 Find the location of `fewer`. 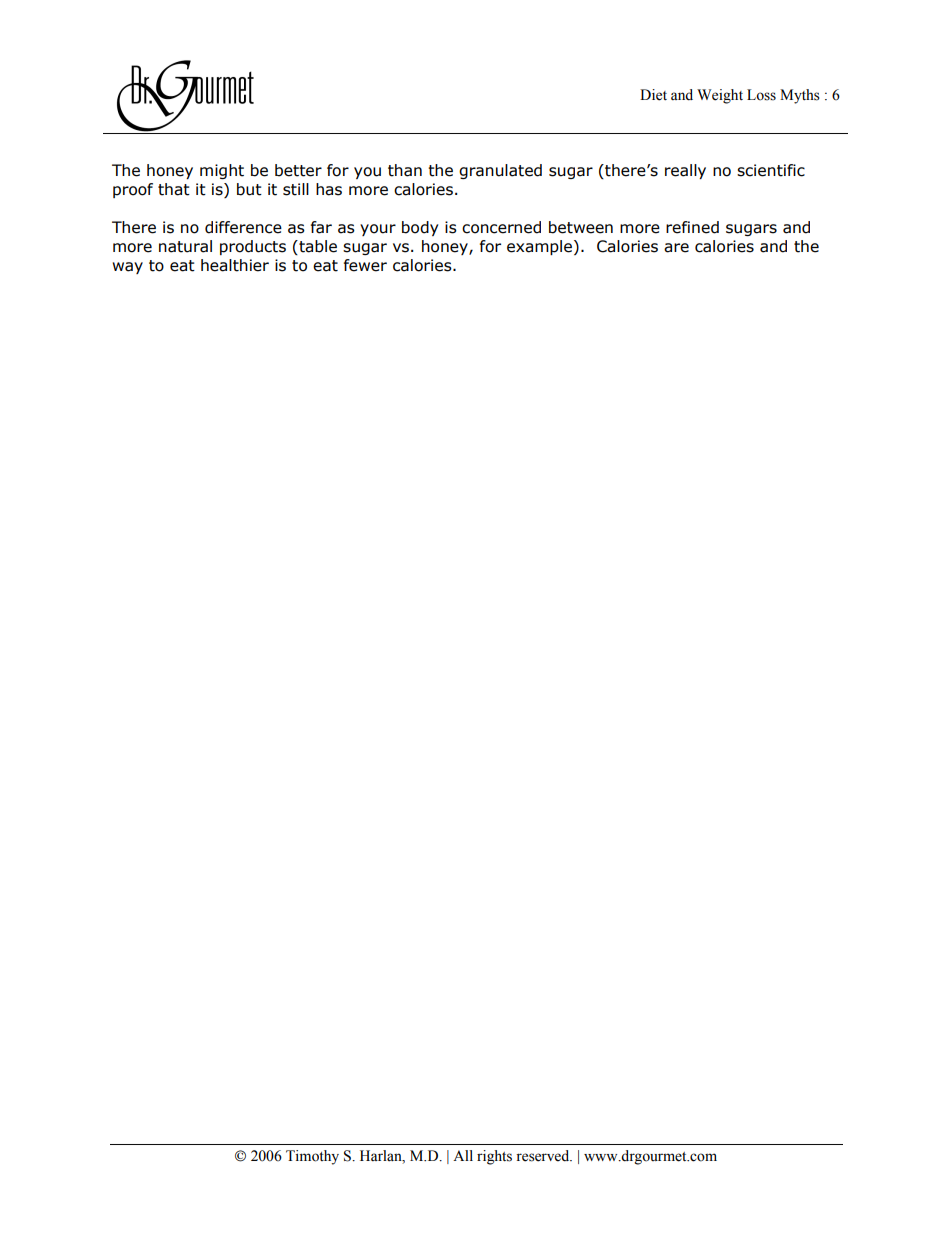

fewer is located at coordinates (365, 265).
